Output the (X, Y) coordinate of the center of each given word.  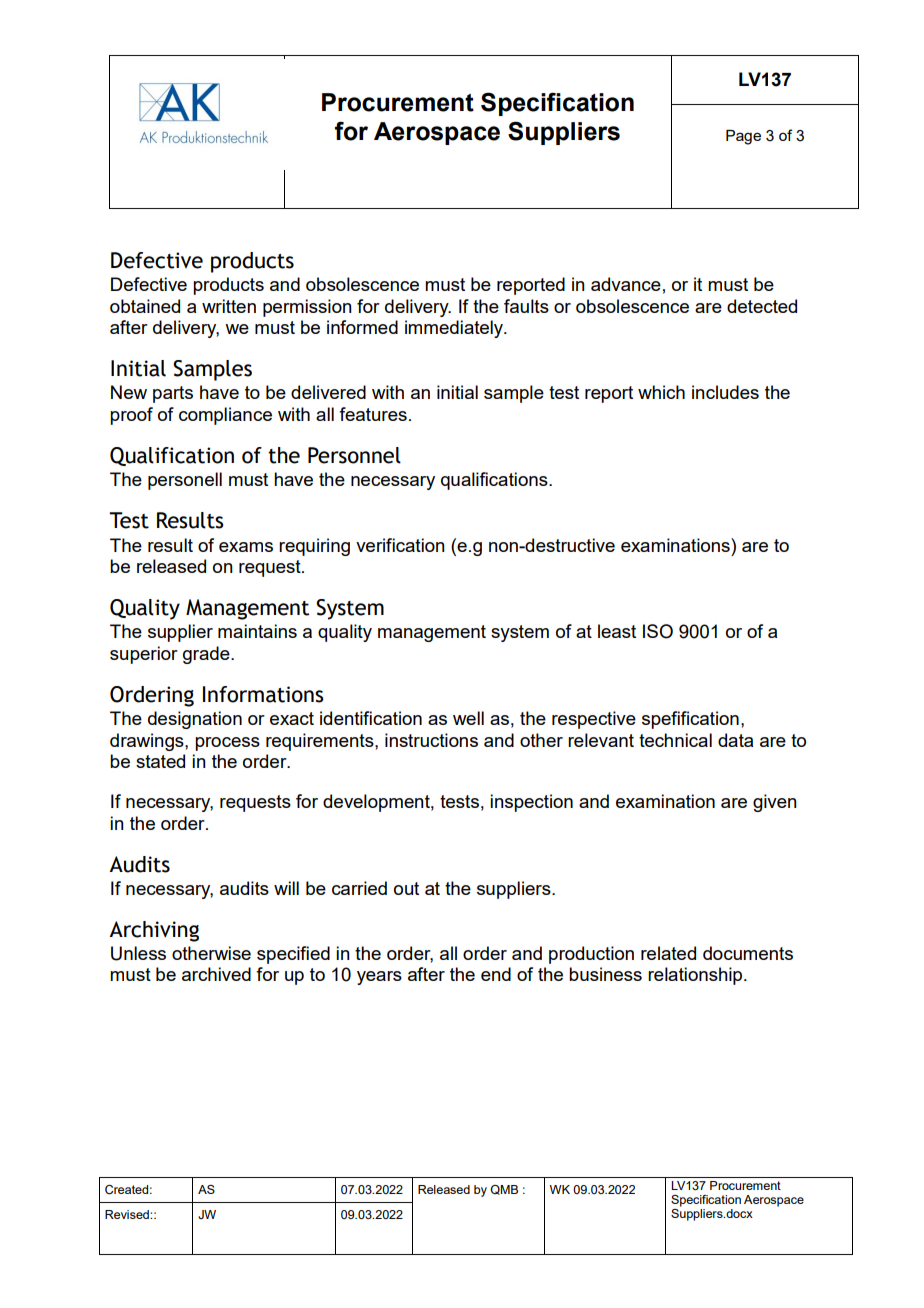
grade (207, 655)
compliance (225, 416)
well (468, 718)
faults (526, 306)
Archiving (154, 931)
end (496, 974)
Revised (128, 1214)
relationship (696, 976)
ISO (658, 631)
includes (725, 392)
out (406, 888)
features (373, 414)
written (229, 306)
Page (743, 137)
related (668, 953)
